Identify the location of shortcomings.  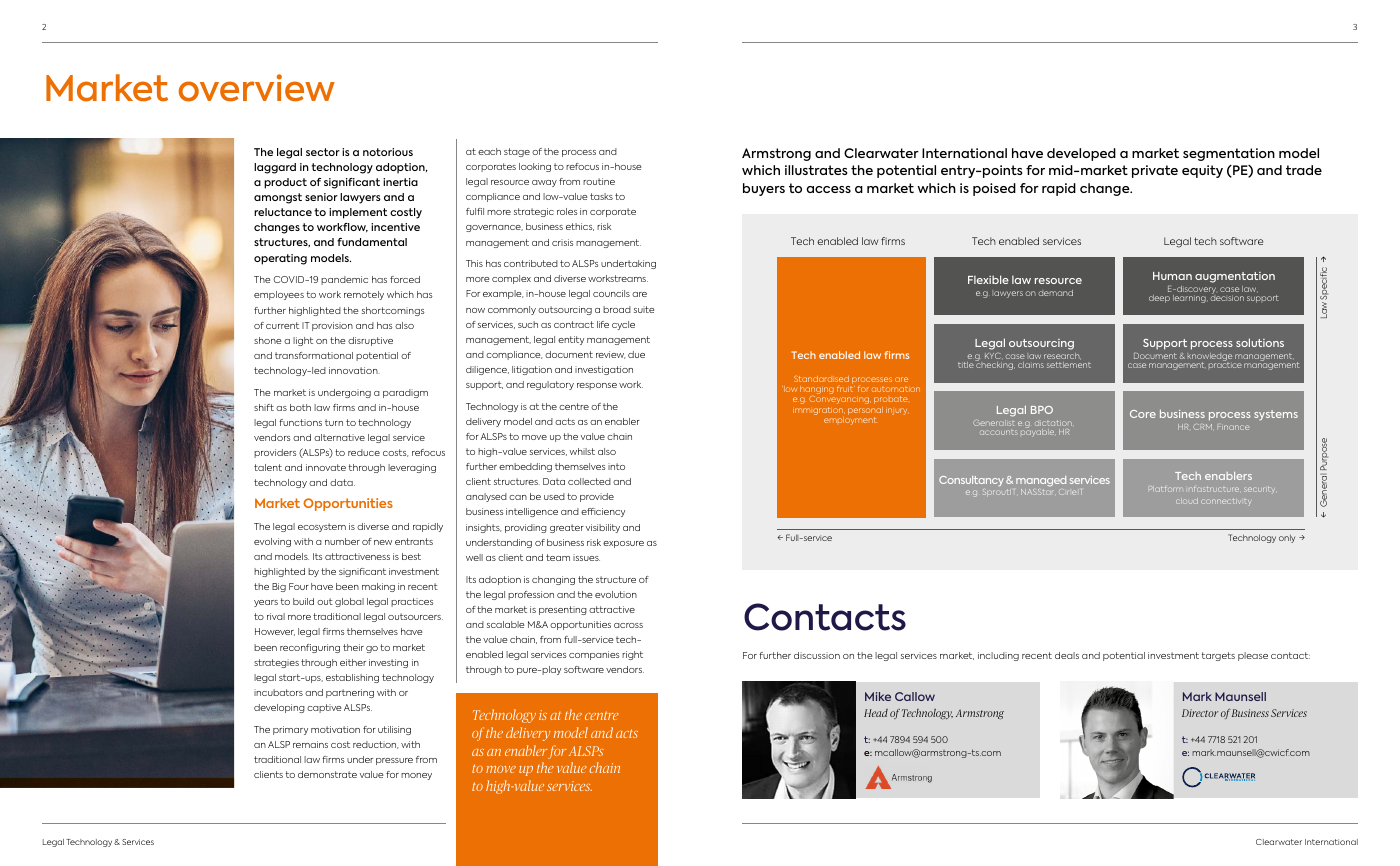
(393, 311).
